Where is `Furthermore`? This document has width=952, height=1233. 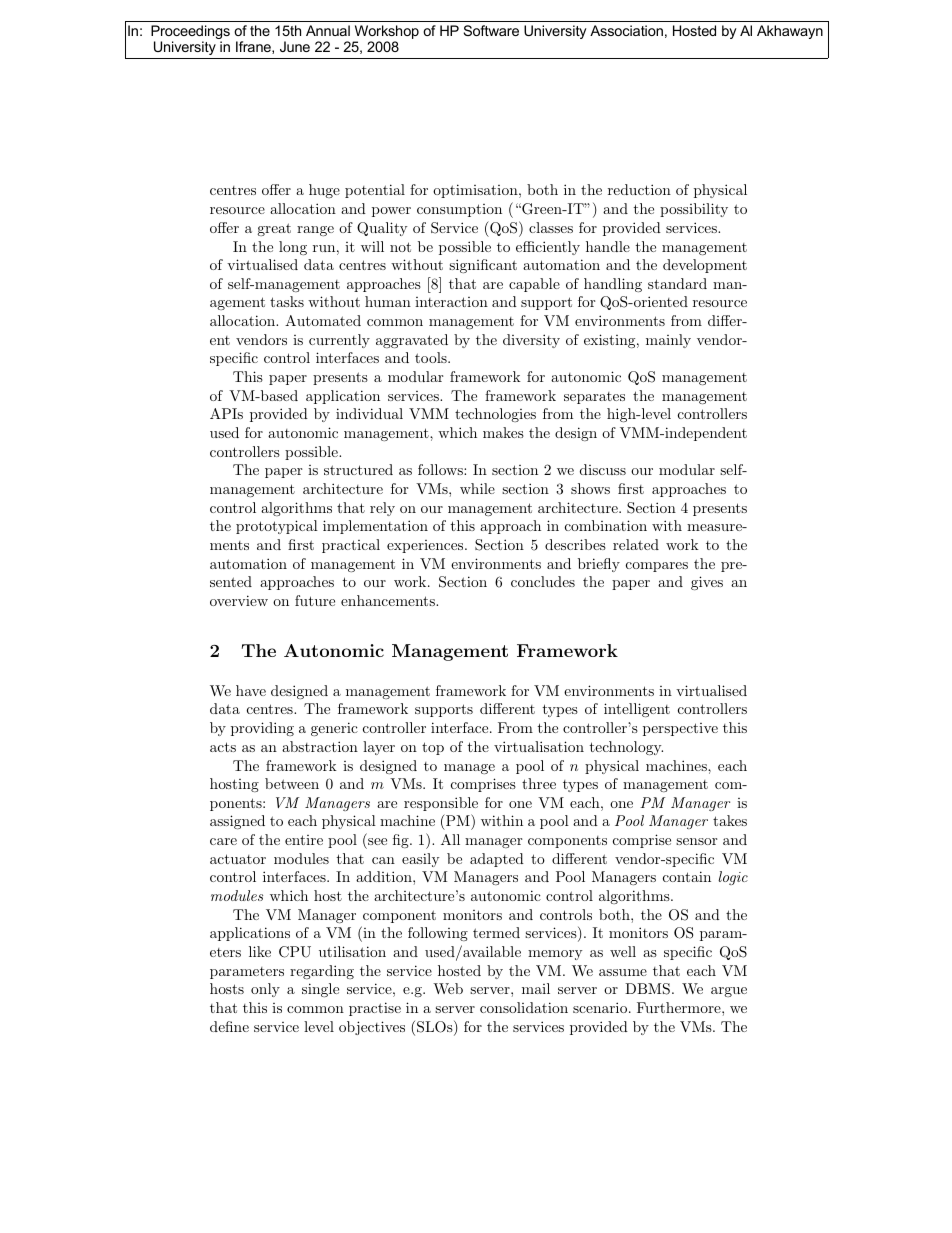
Furthermore is located at coordinates (680, 1007).
